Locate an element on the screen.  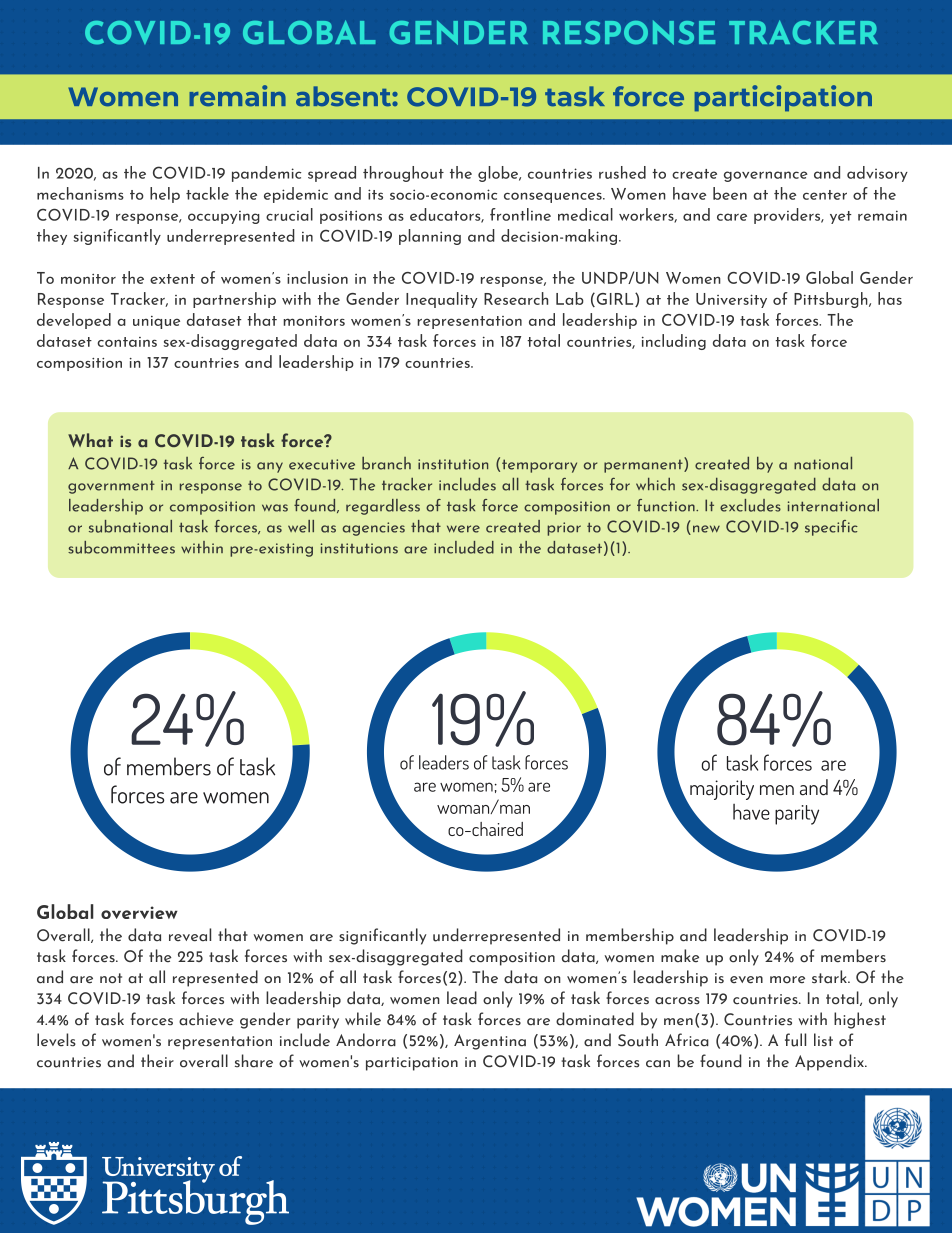
globe is located at coordinates (499, 174).
